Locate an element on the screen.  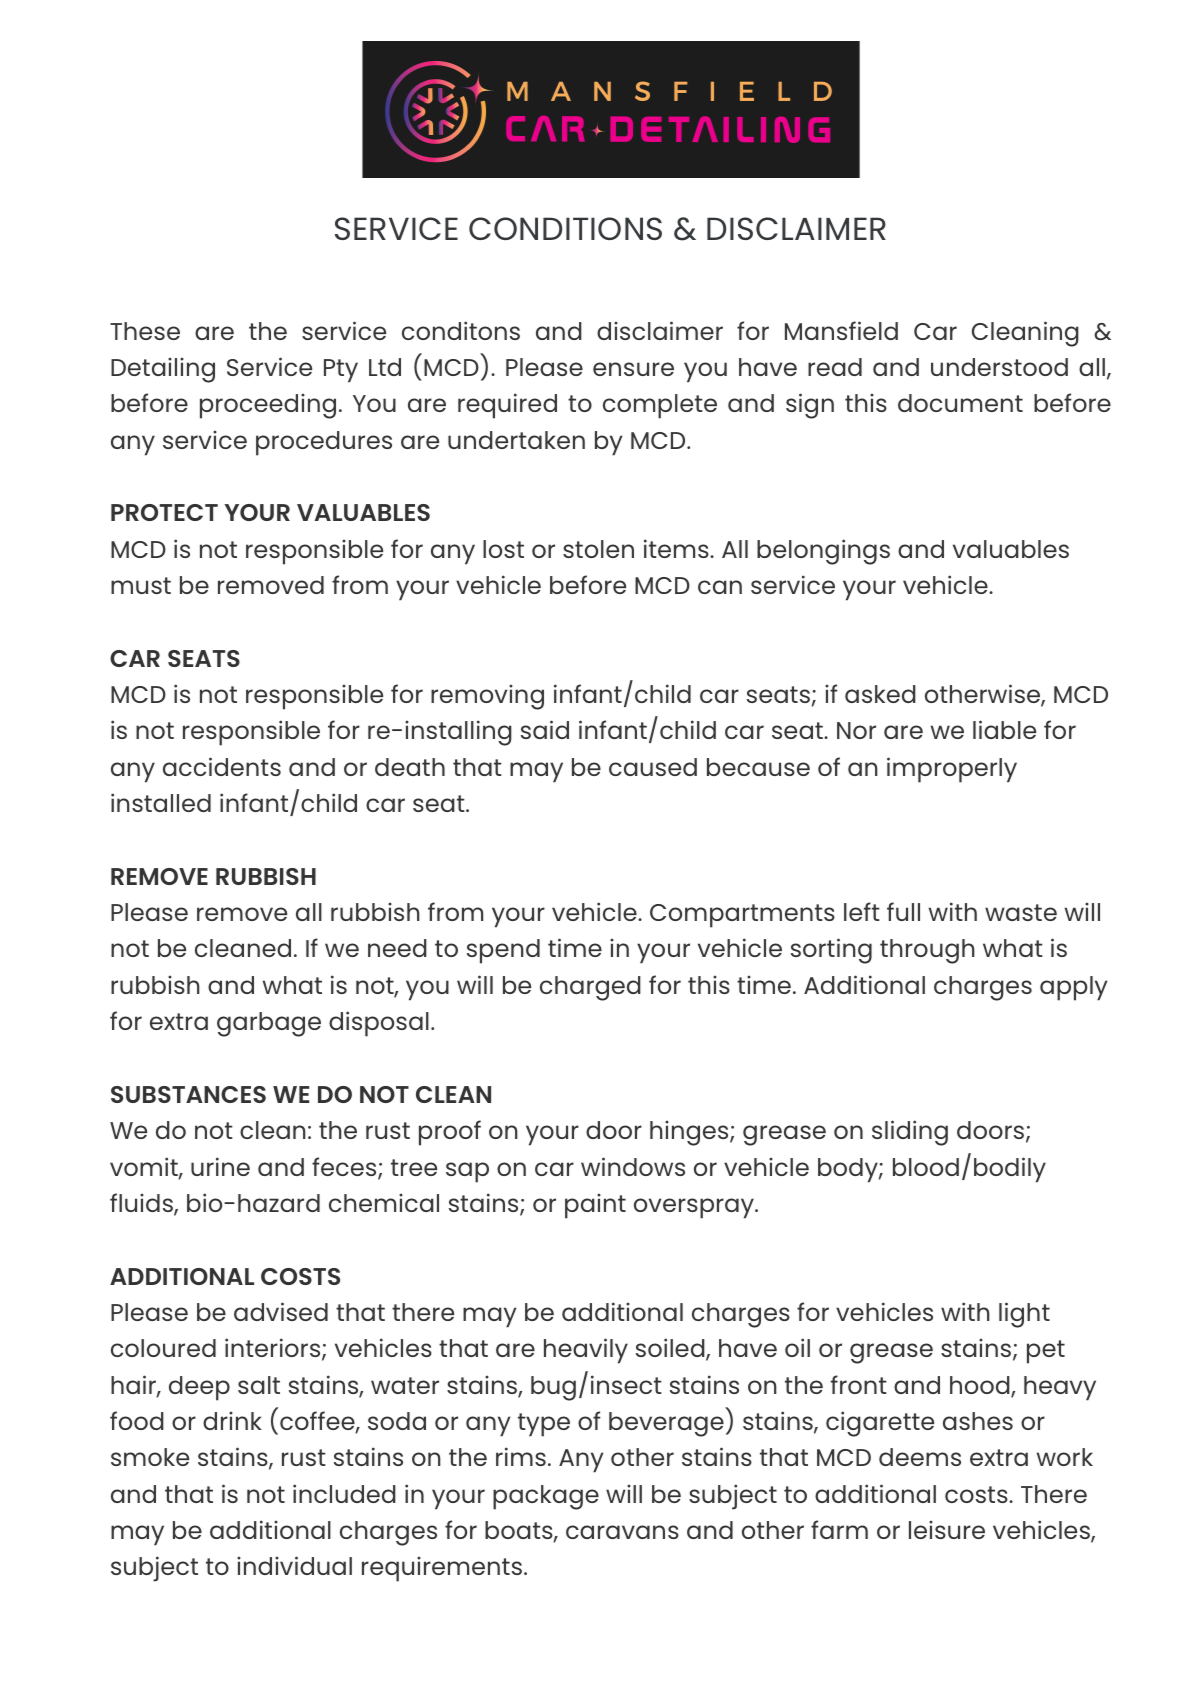
liable is located at coordinates (1004, 729).
